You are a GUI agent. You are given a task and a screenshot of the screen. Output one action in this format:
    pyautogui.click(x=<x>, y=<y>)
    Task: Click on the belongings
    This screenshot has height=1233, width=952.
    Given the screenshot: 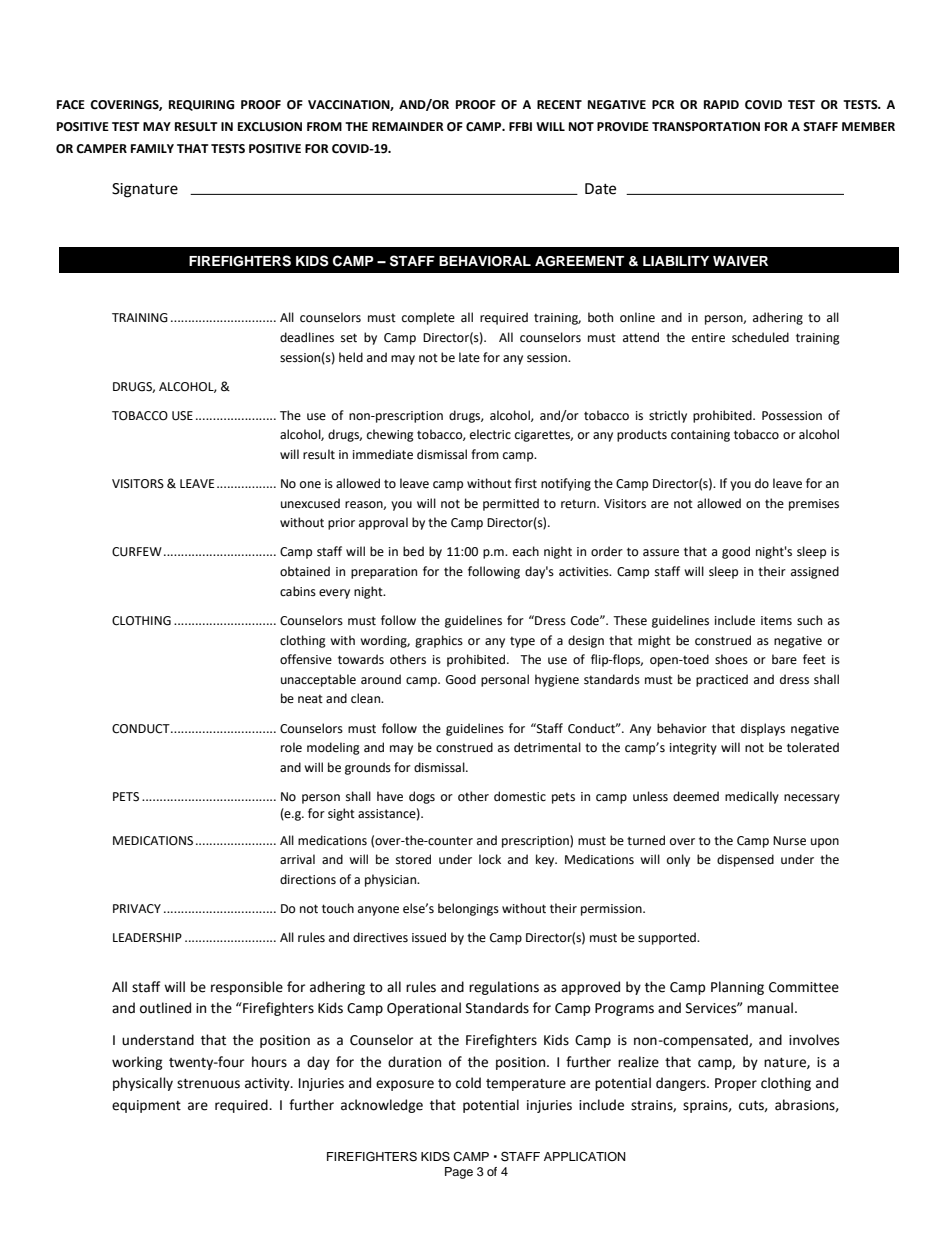 What is the action you would take?
    pyautogui.click(x=468, y=909)
